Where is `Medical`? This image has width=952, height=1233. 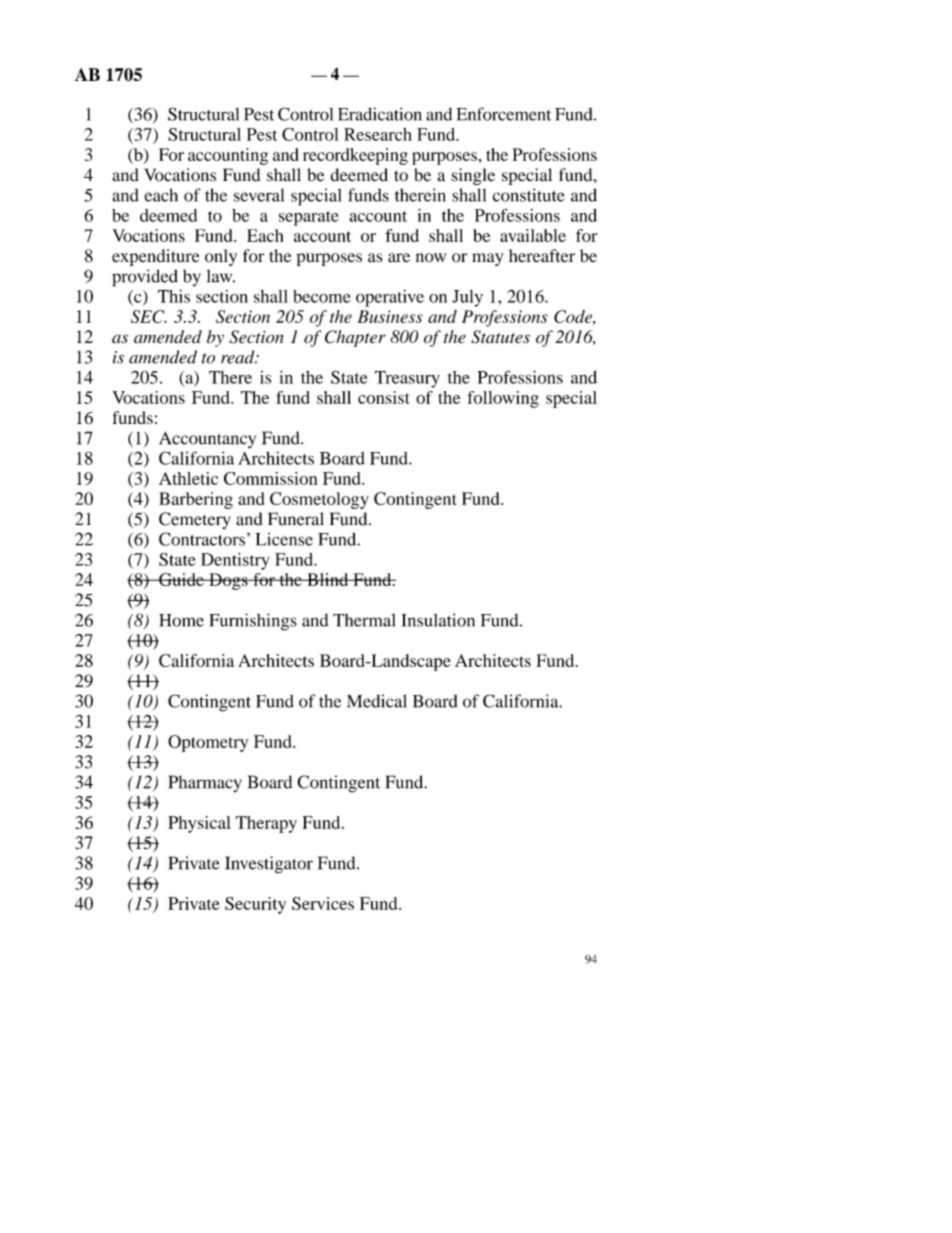 Medical is located at coordinates (377, 701).
